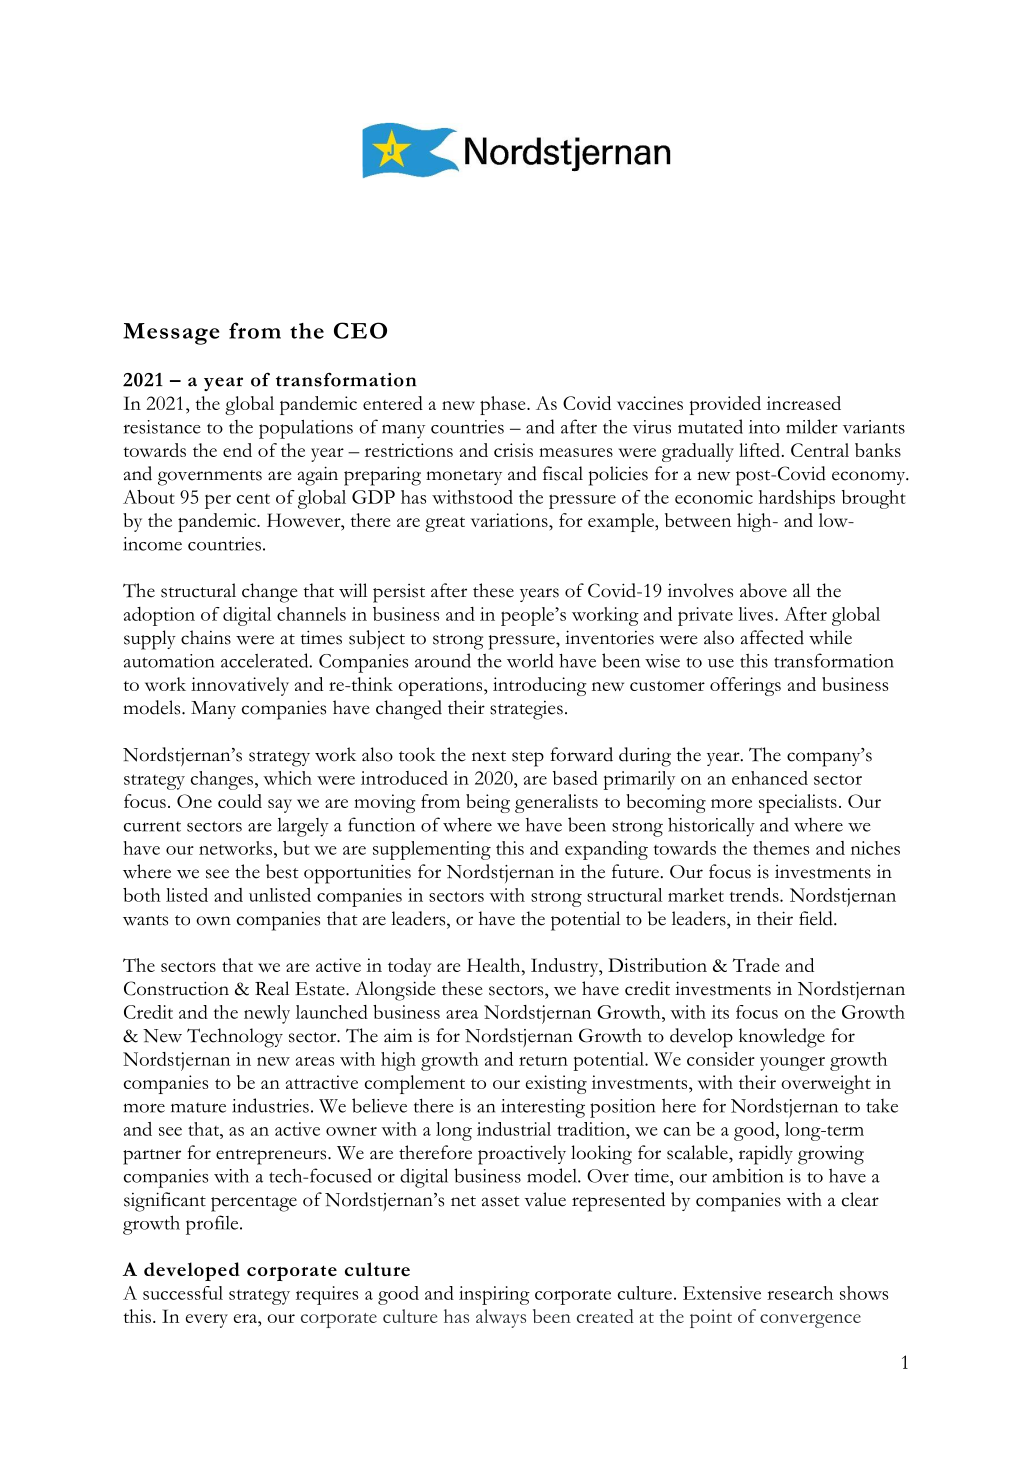 The height and width of the screenshot is (1460, 1033). What do you see at coordinates (183, 1293) in the screenshot?
I see `successful` at bounding box center [183, 1293].
